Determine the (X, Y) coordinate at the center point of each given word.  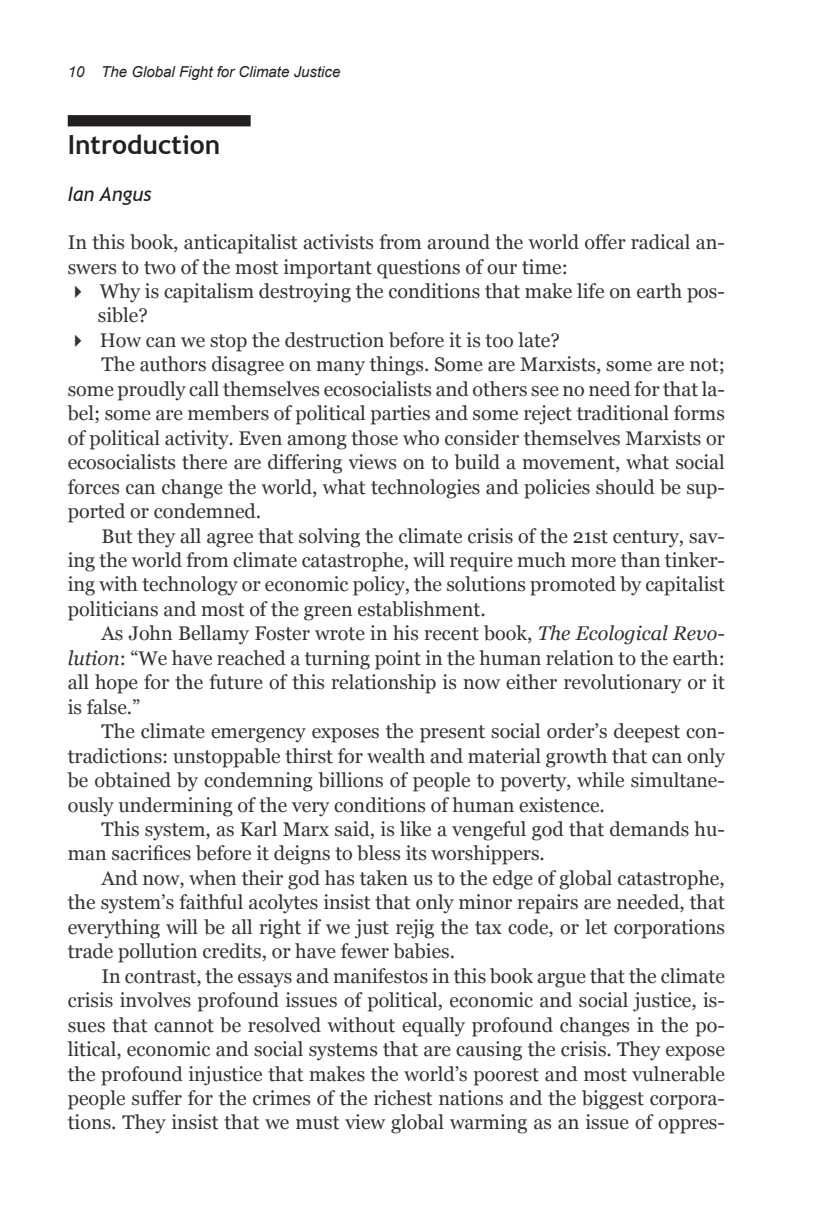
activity (198, 440)
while (600, 780)
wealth (396, 756)
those (374, 438)
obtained (133, 780)
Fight (196, 73)
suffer (157, 1098)
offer (605, 242)
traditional (623, 413)
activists (338, 242)
